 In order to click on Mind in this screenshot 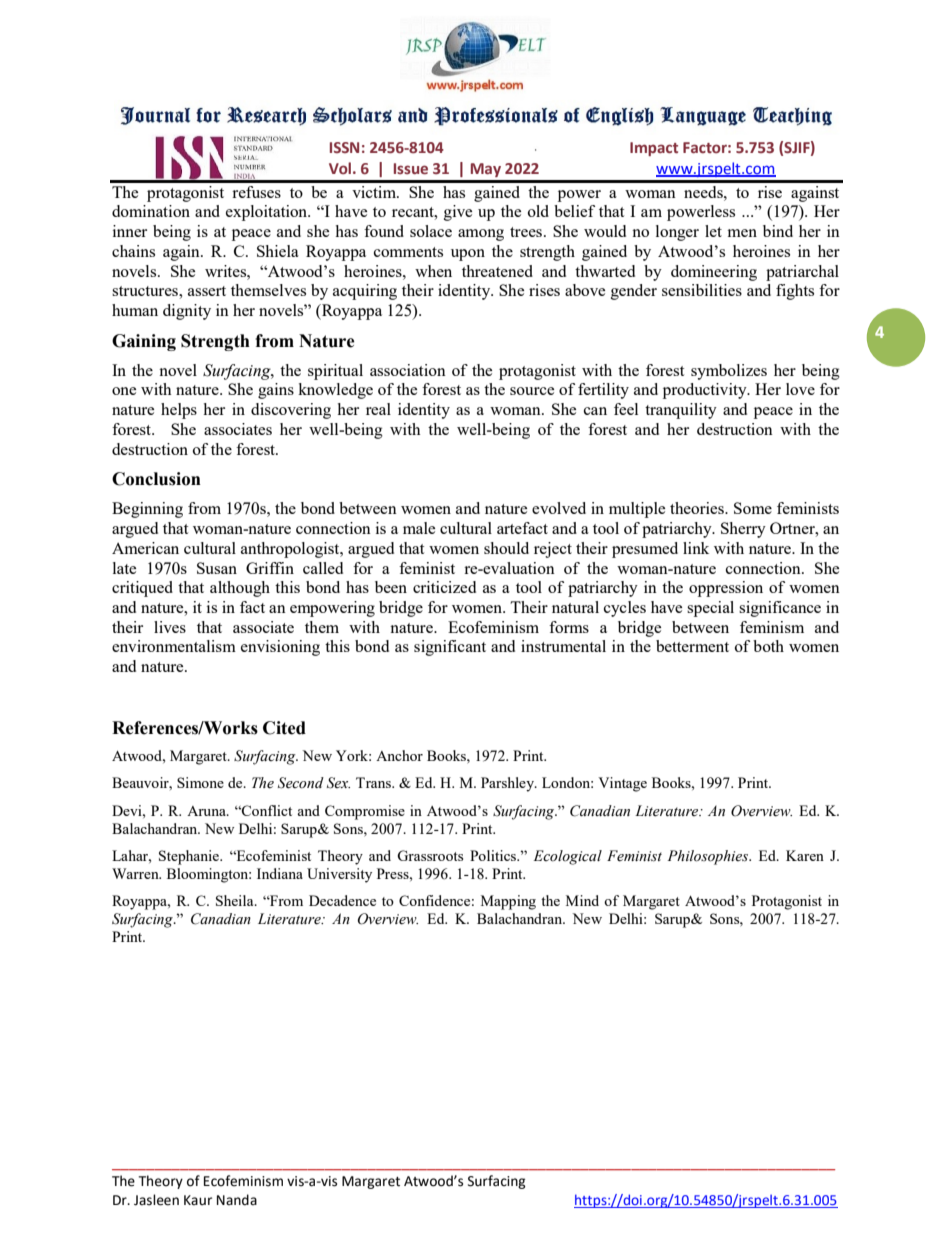, I will do `click(582, 900)`.
